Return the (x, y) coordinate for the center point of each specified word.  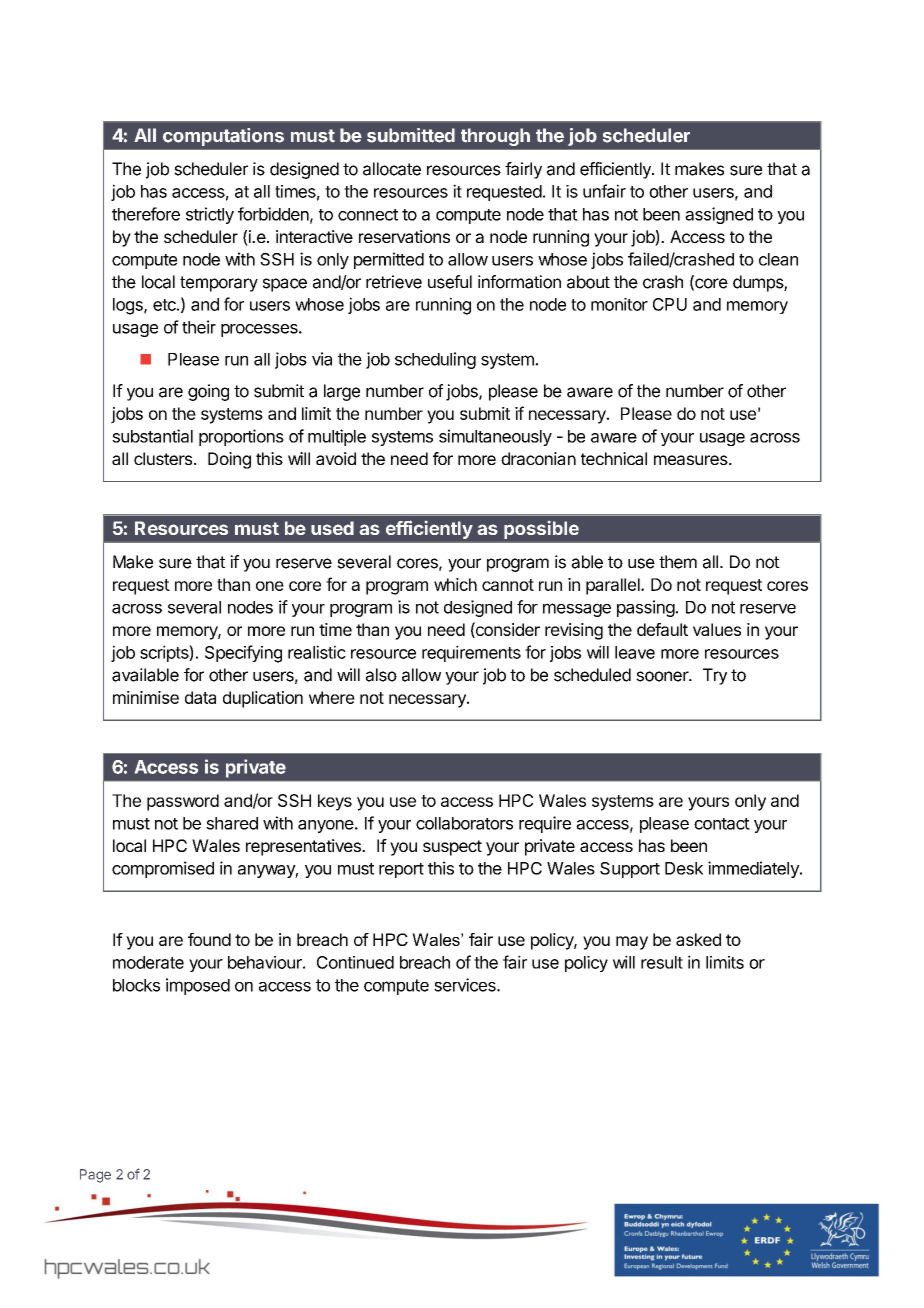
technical (614, 458)
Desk (684, 868)
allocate (392, 169)
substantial (152, 436)
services (466, 985)
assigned (719, 215)
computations (223, 137)
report (401, 870)
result (662, 962)
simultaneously (495, 437)
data (200, 697)
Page (95, 1176)
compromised (163, 869)
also (381, 675)
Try (715, 676)
